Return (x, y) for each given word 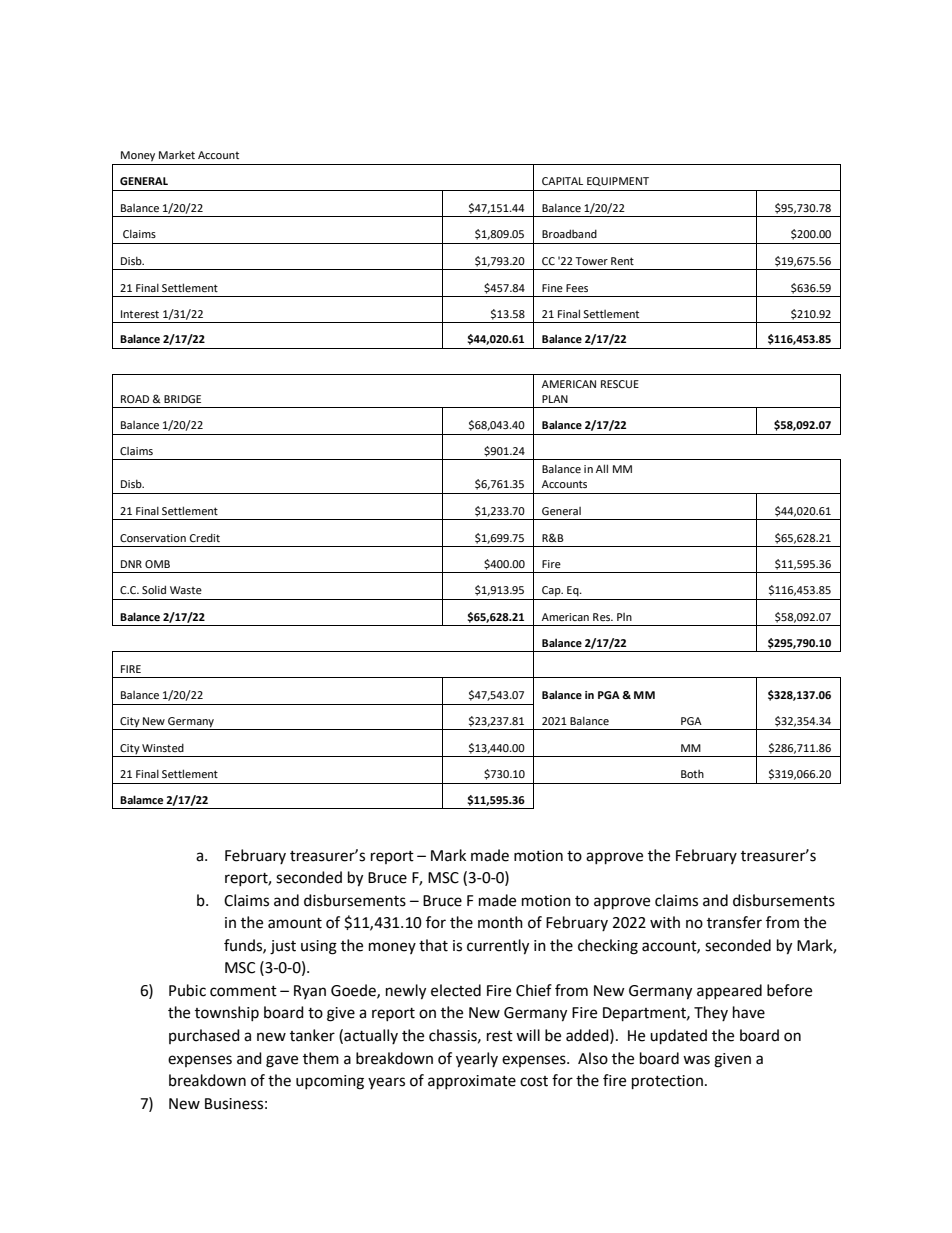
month (500, 922)
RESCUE (620, 384)
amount (295, 923)
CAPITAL (562, 181)
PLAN (555, 399)
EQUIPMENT (618, 181)
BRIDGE (182, 399)
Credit (204, 537)
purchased (204, 1036)
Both (692, 774)
